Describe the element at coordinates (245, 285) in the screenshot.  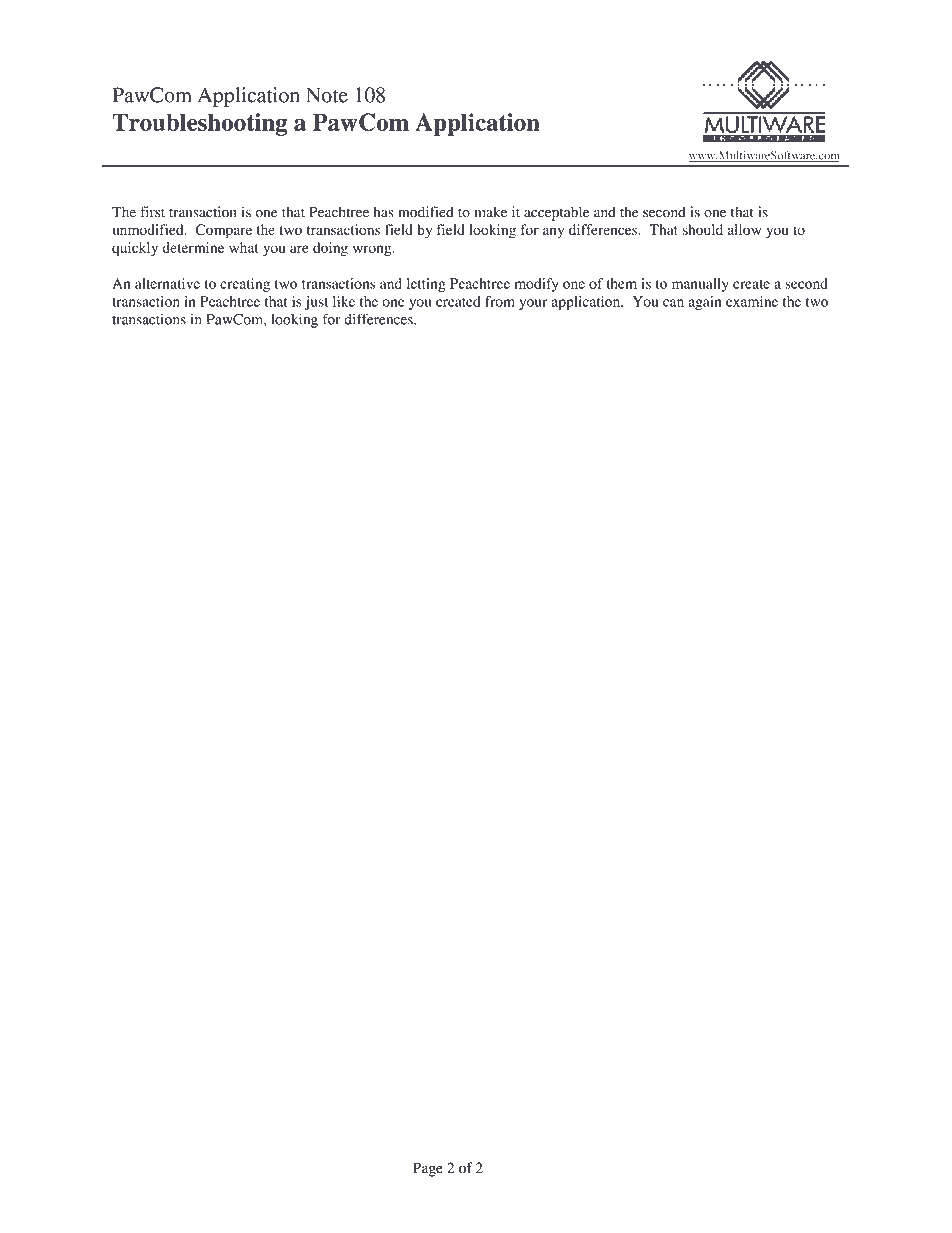
I see `creating` at that location.
